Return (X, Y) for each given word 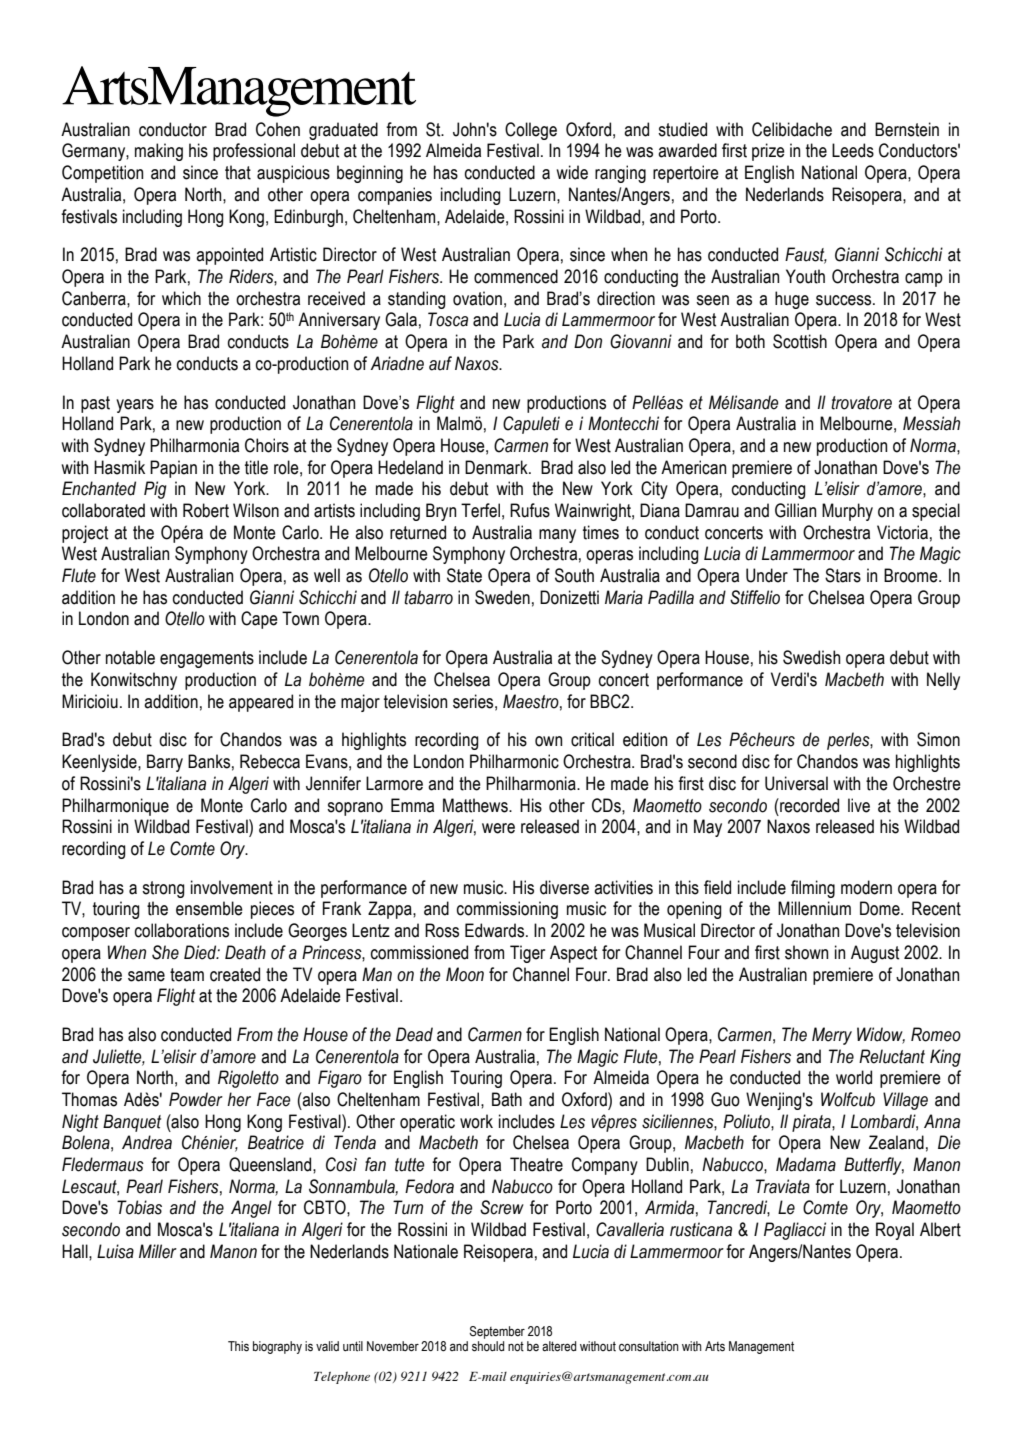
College (531, 131)
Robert (206, 510)
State (464, 575)
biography (277, 1347)
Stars (843, 575)
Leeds (853, 150)
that (238, 172)
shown (806, 952)
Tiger (527, 954)
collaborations (182, 930)
